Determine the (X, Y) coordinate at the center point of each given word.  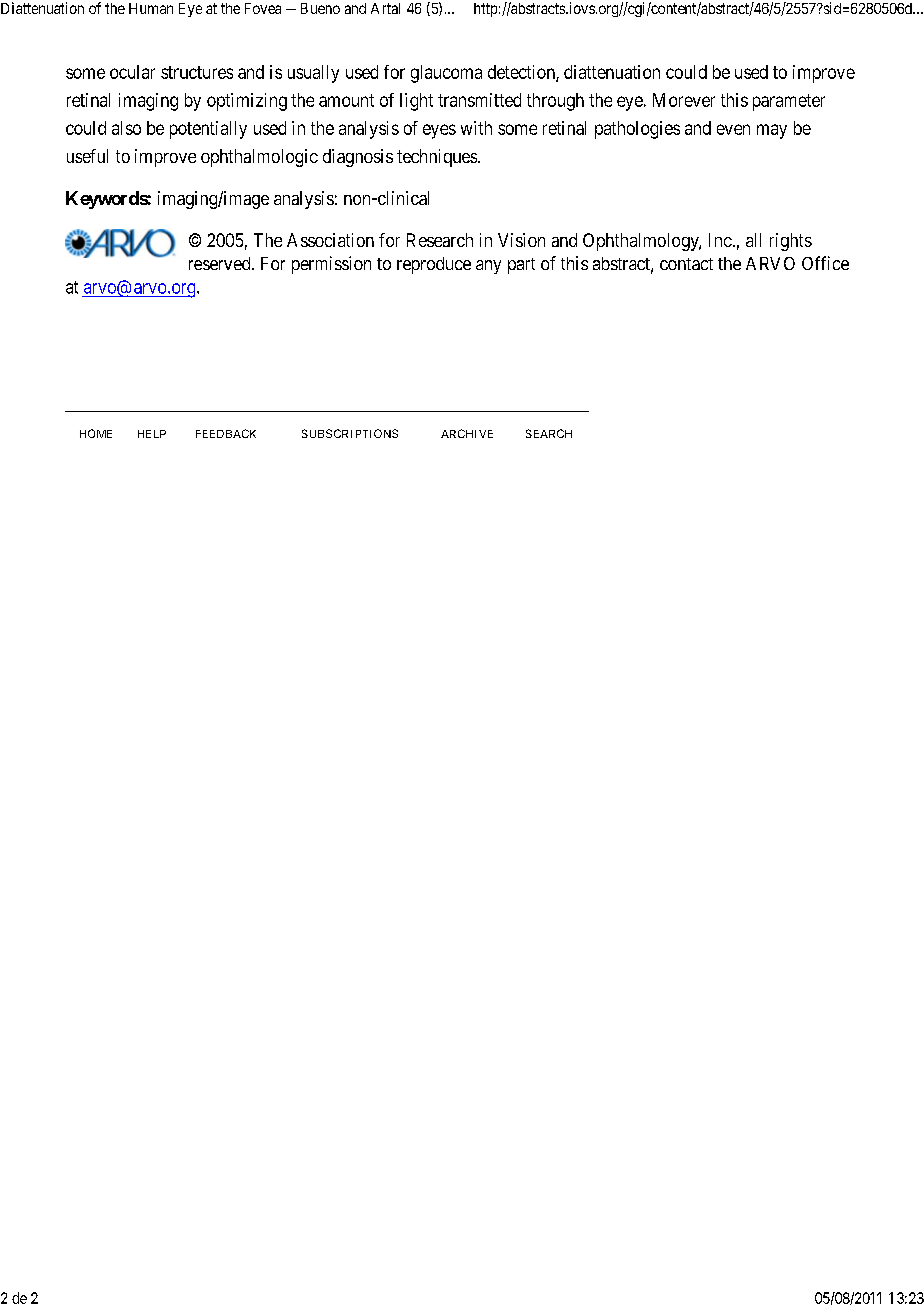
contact (686, 264)
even (733, 129)
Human (151, 8)
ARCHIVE (467, 433)
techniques (437, 158)
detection (522, 73)
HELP (152, 434)
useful (87, 156)
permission (331, 265)
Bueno (320, 8)
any (488, 267)
